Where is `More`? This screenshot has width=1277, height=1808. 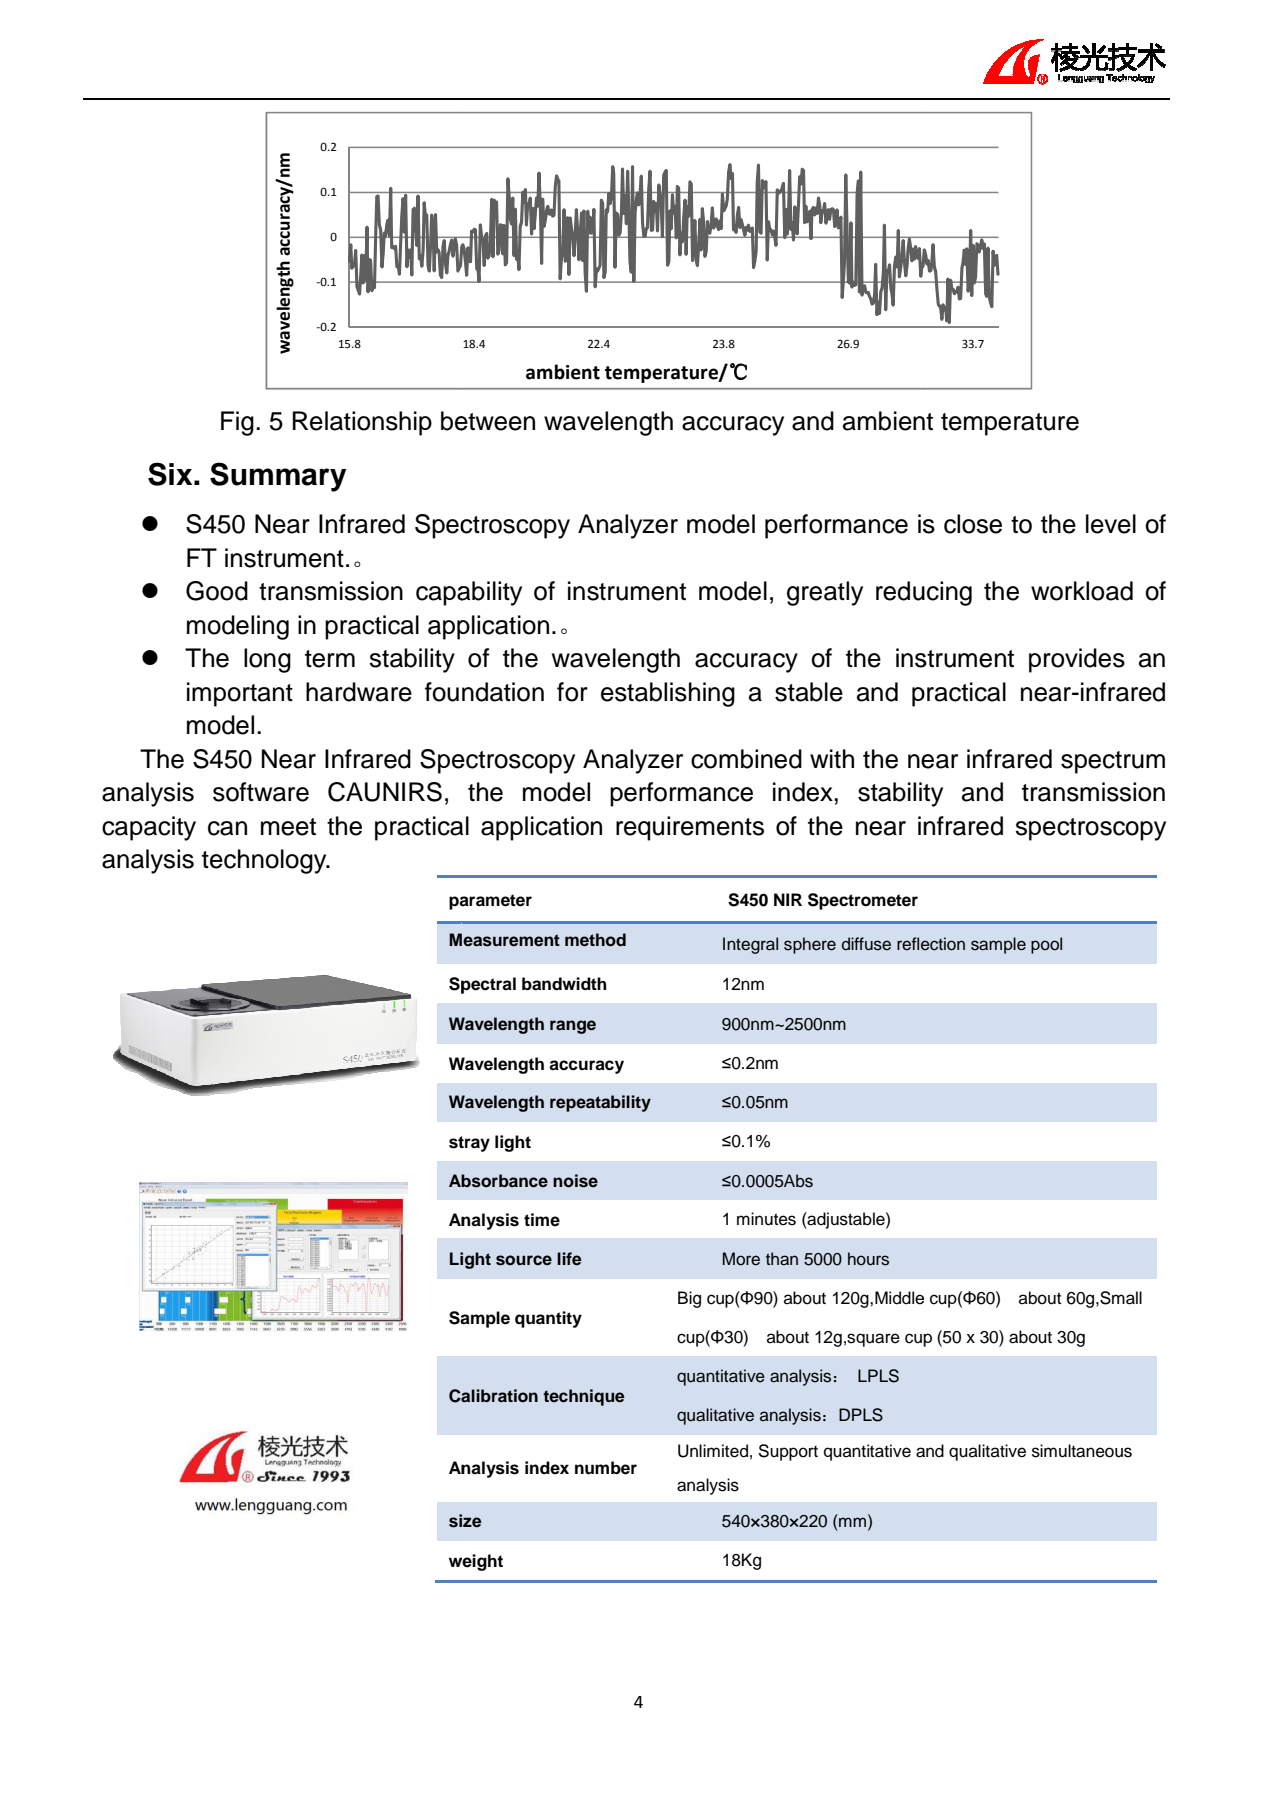 More is located at coordinates (741, 1259).
